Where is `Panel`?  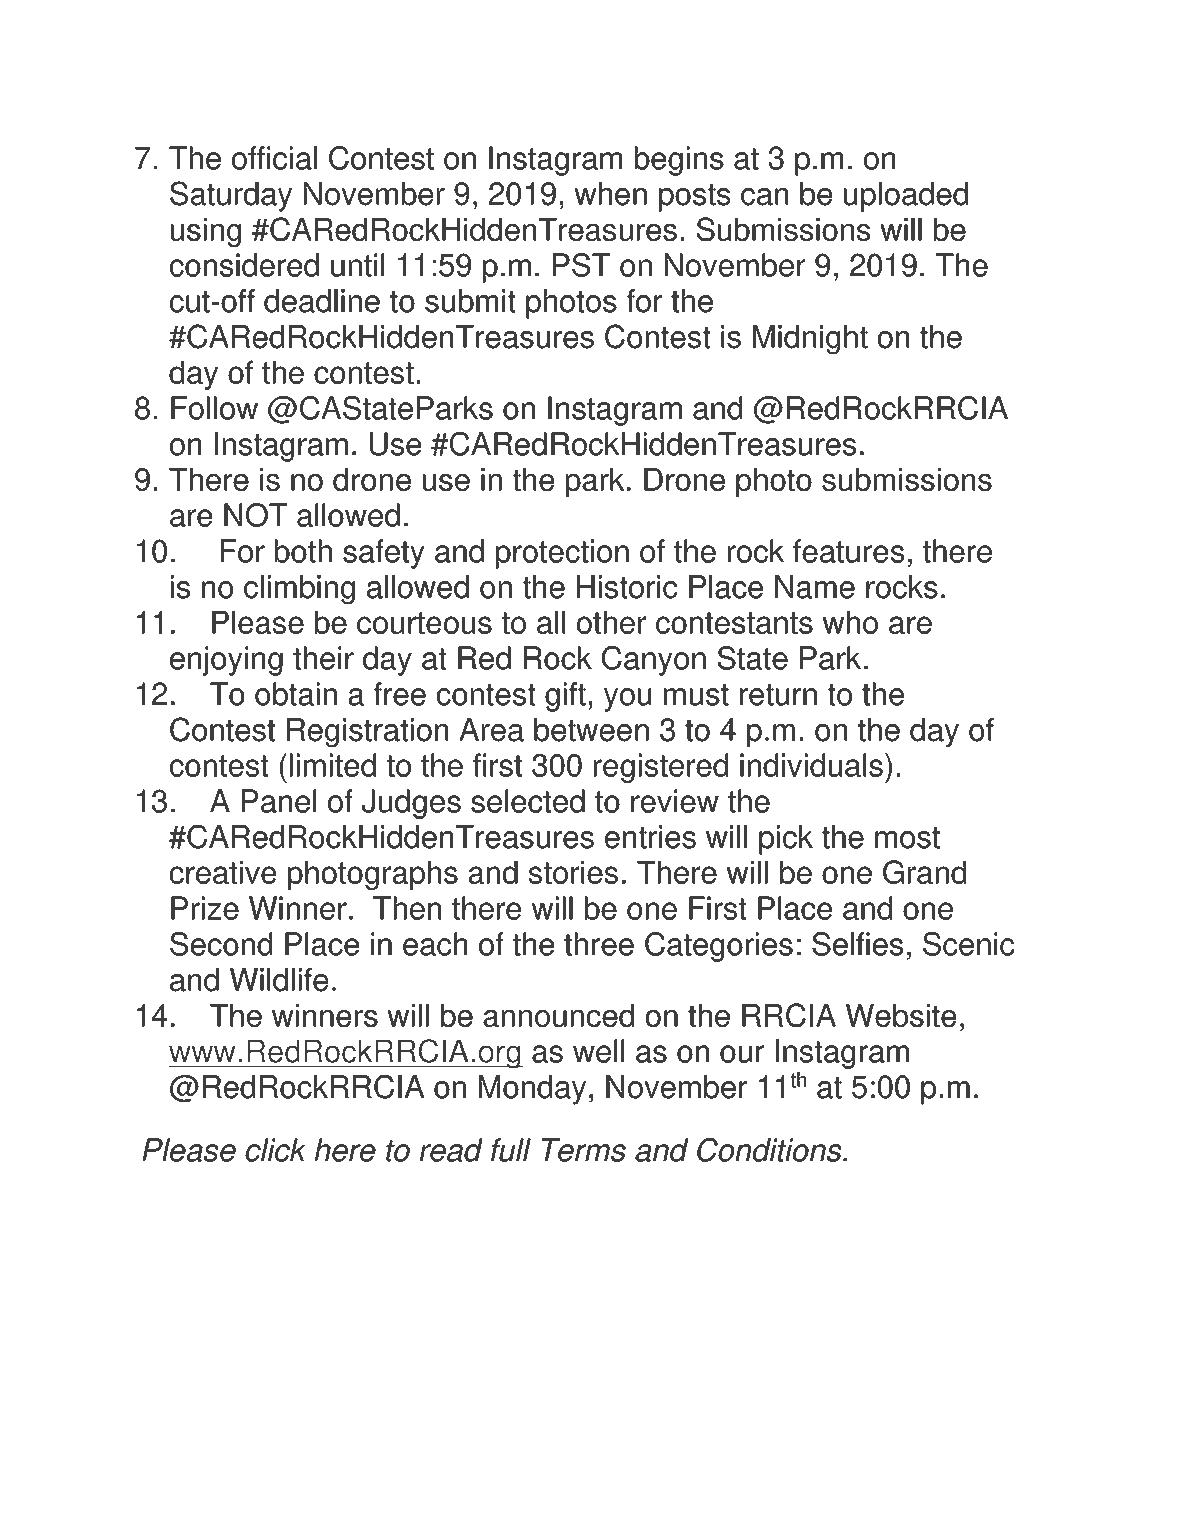 Panel is located at coordinates (279, 801).
